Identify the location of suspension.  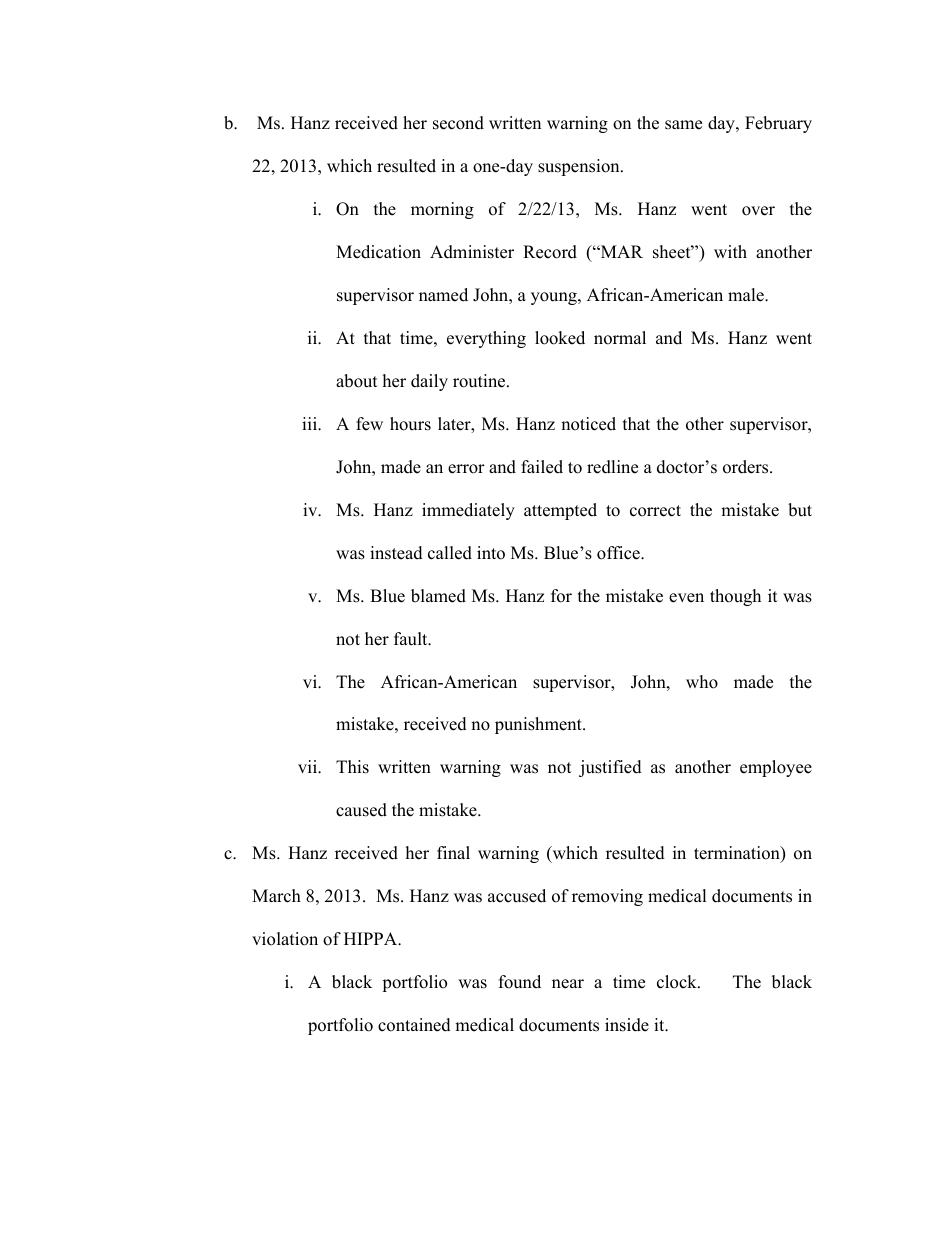
(580, 167).
